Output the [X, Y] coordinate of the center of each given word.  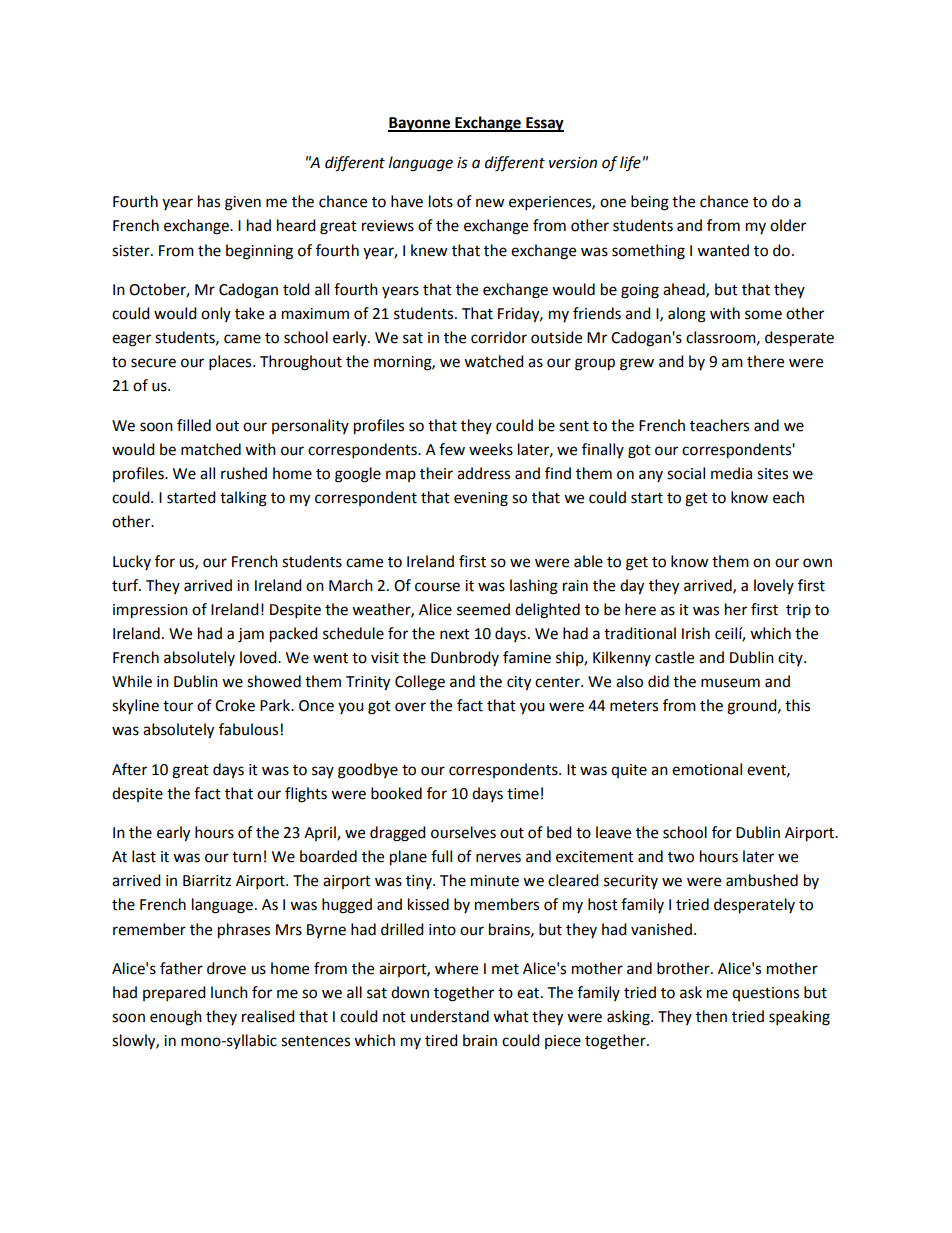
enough [176, 1018]
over [410, 707]
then [711, 1016]
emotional [707, 769]
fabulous [248, 729]
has [209, 201]
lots [441, 201]
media [731, 473]
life [630, 163]
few [452, 449]
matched [211, 449]
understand [449, 1016]
